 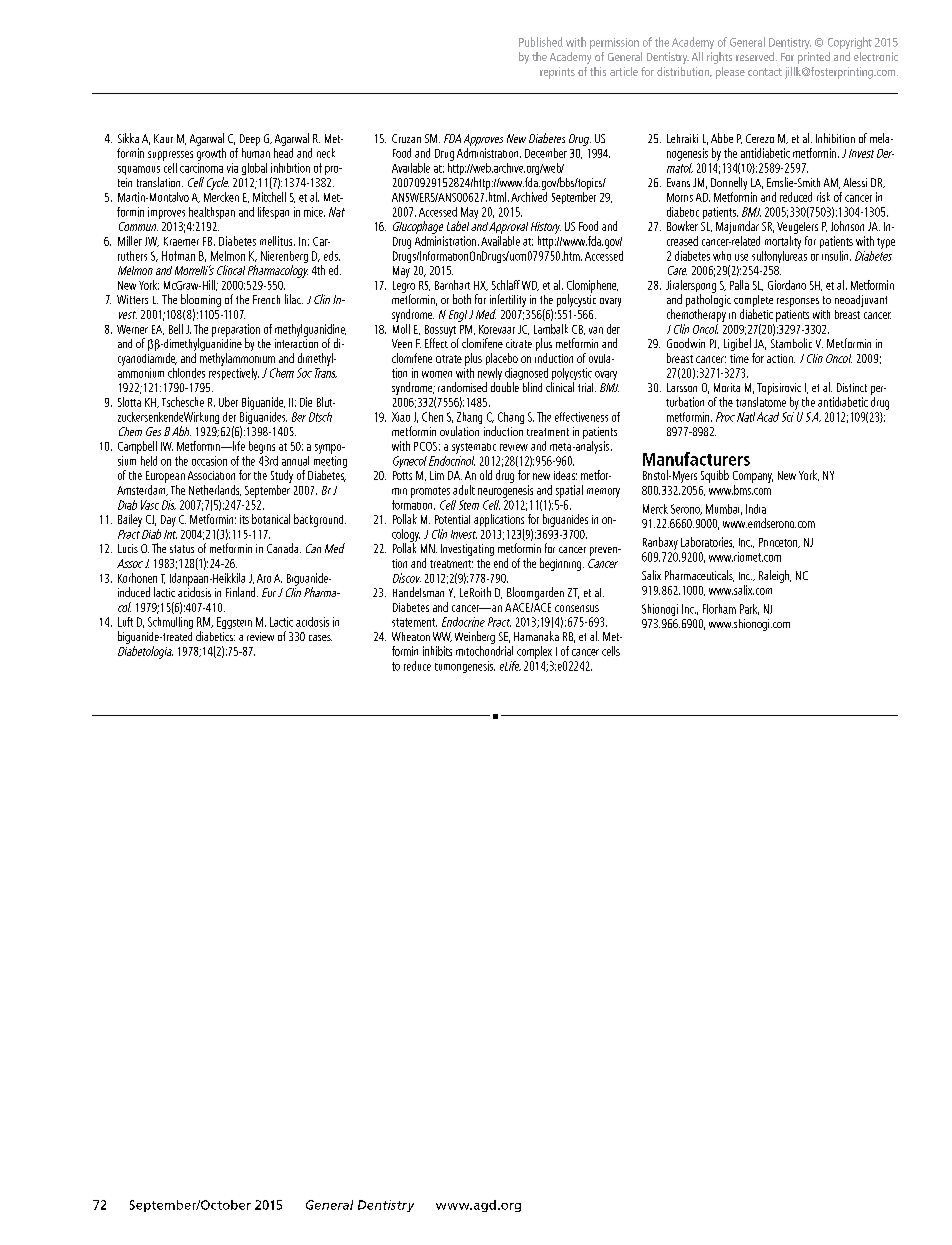 I want to click on printed, so click(x=814, y=58).
